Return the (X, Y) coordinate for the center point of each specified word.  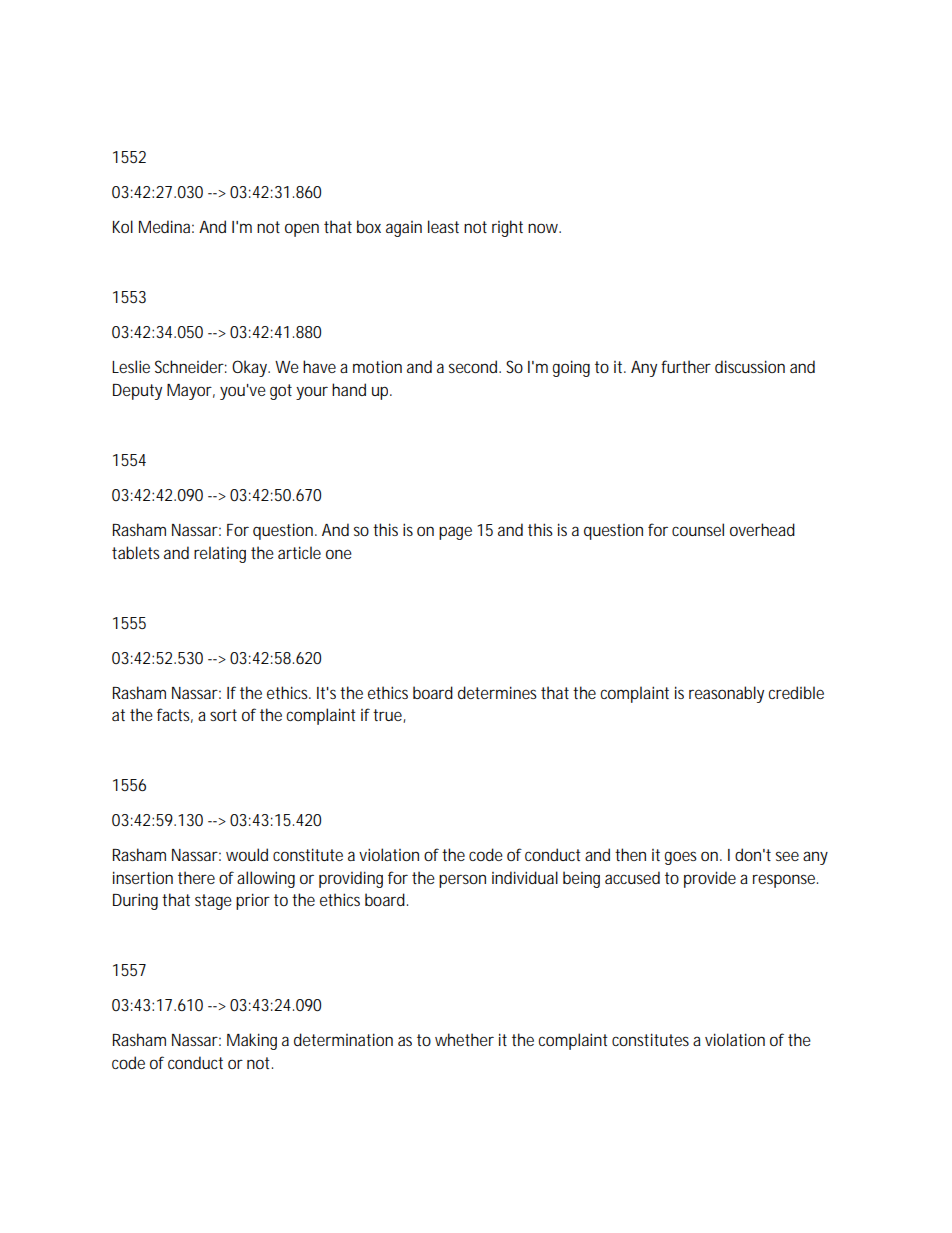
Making (252, 1041)
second (473, 366)
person (462, 881)
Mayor (191, 392)
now (544, 228)
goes (681, 858)
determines (497, 692)
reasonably (726, 694)
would (247, 854)
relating (220, 554)
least (443, 226)
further (686, 366)
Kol (123, 226)
